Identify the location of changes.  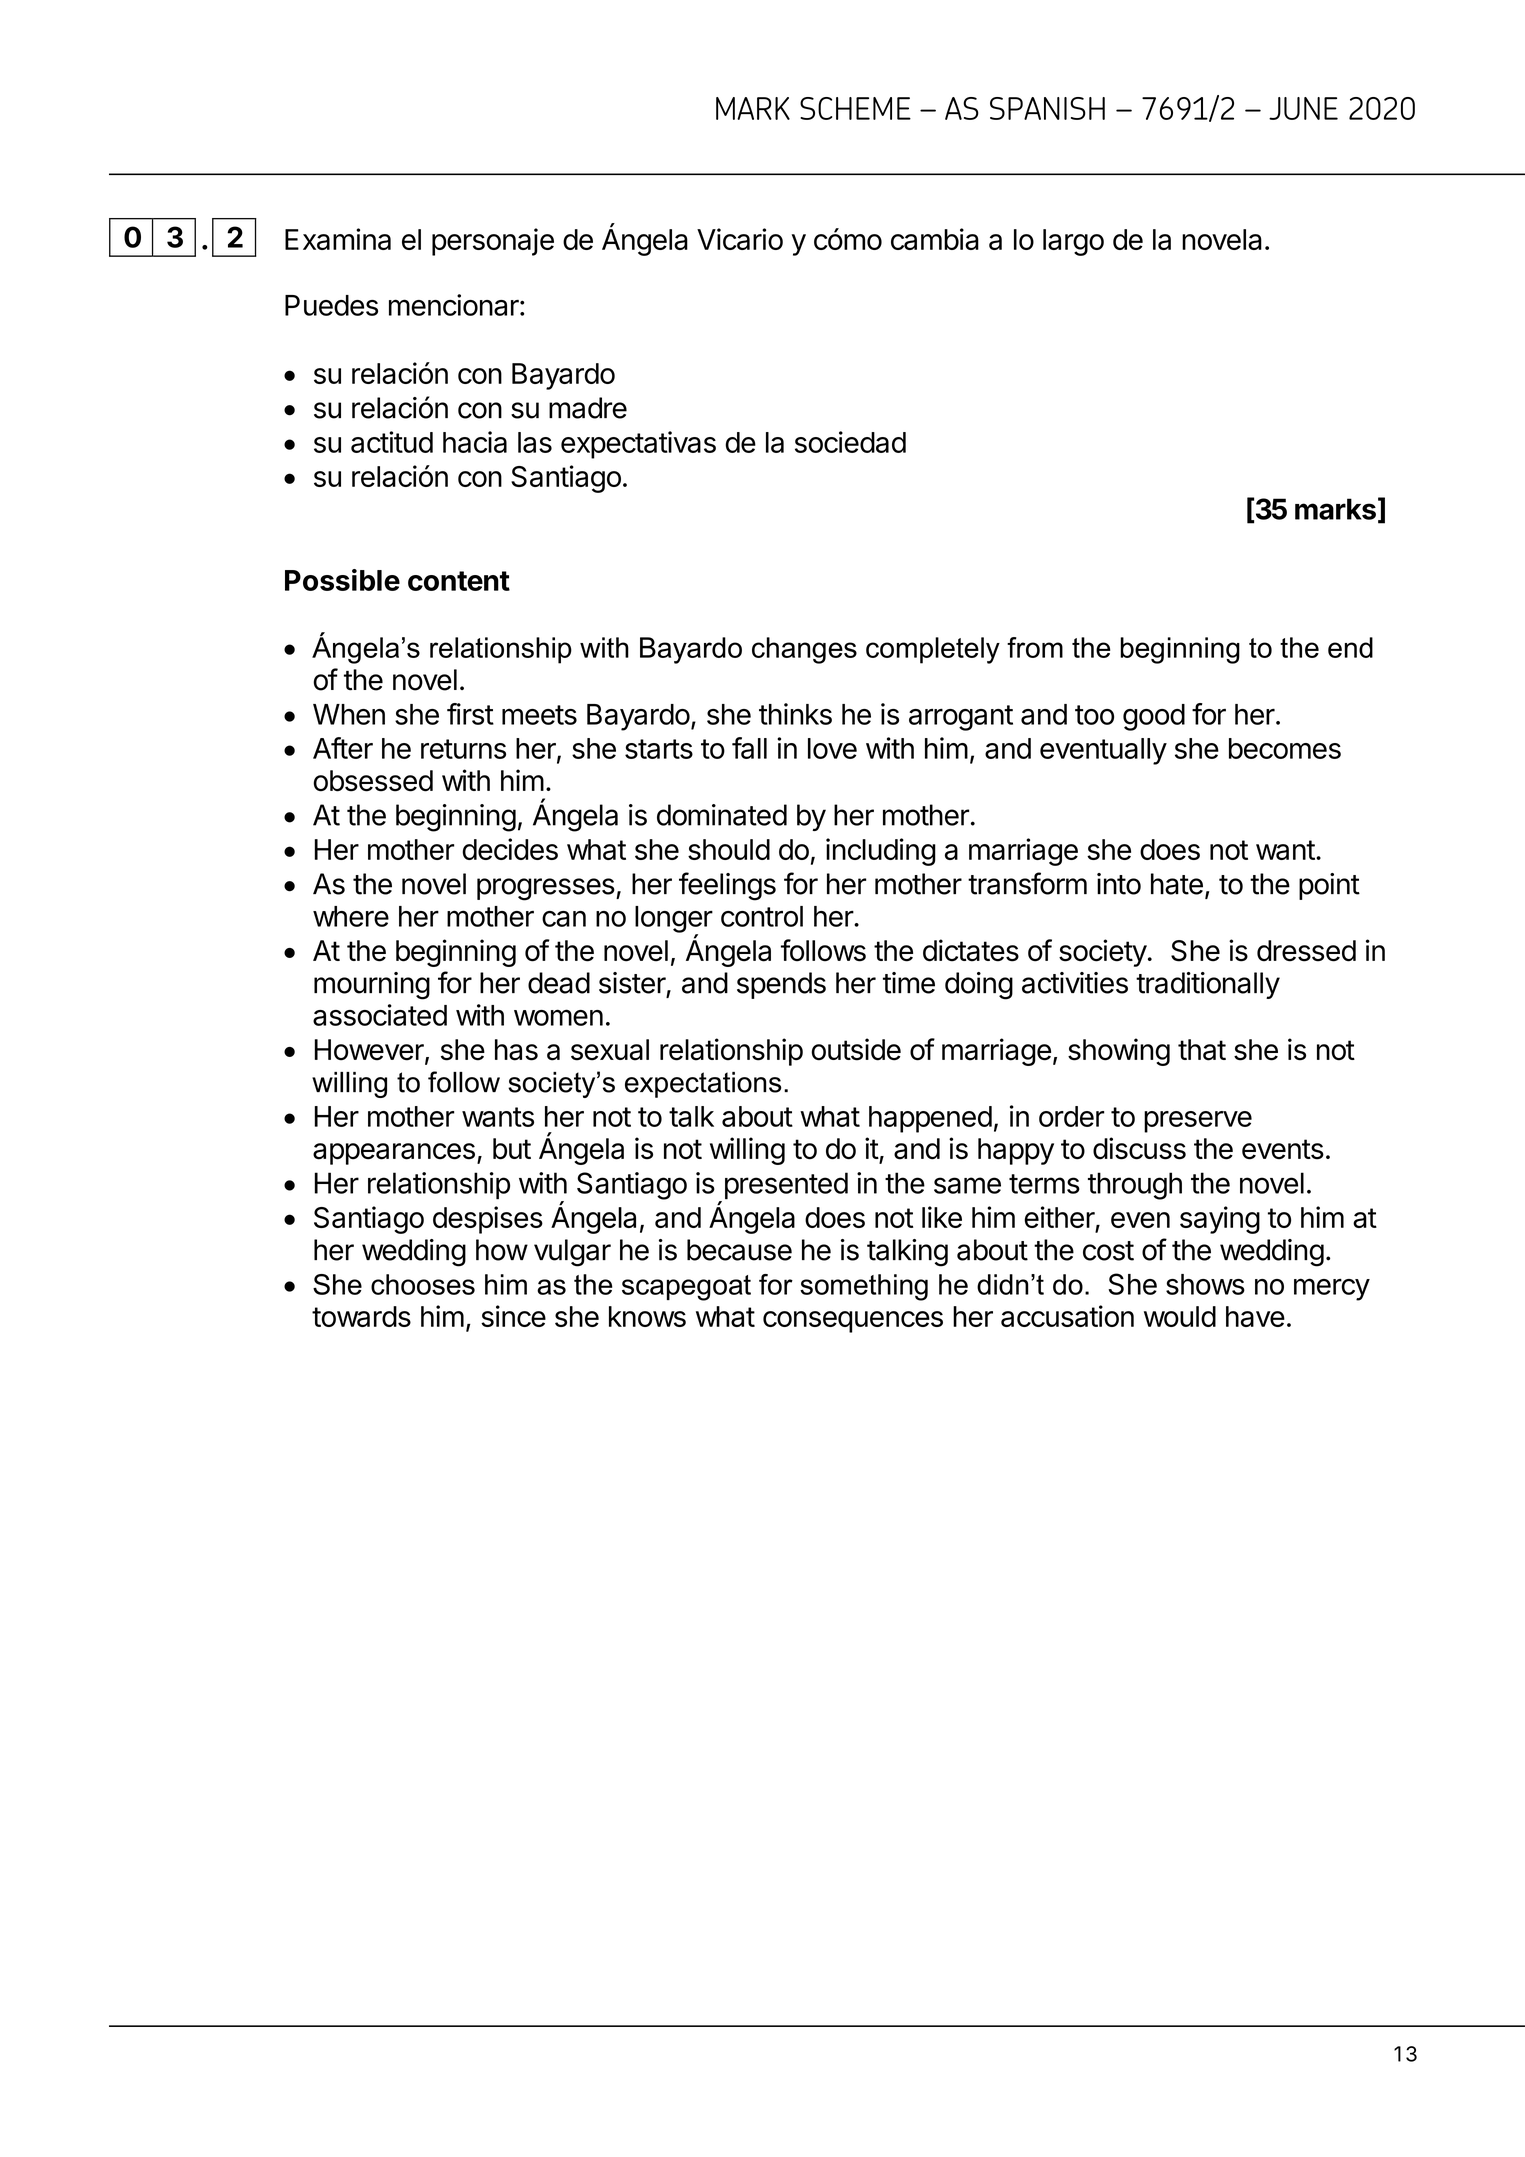
(804, 650).
